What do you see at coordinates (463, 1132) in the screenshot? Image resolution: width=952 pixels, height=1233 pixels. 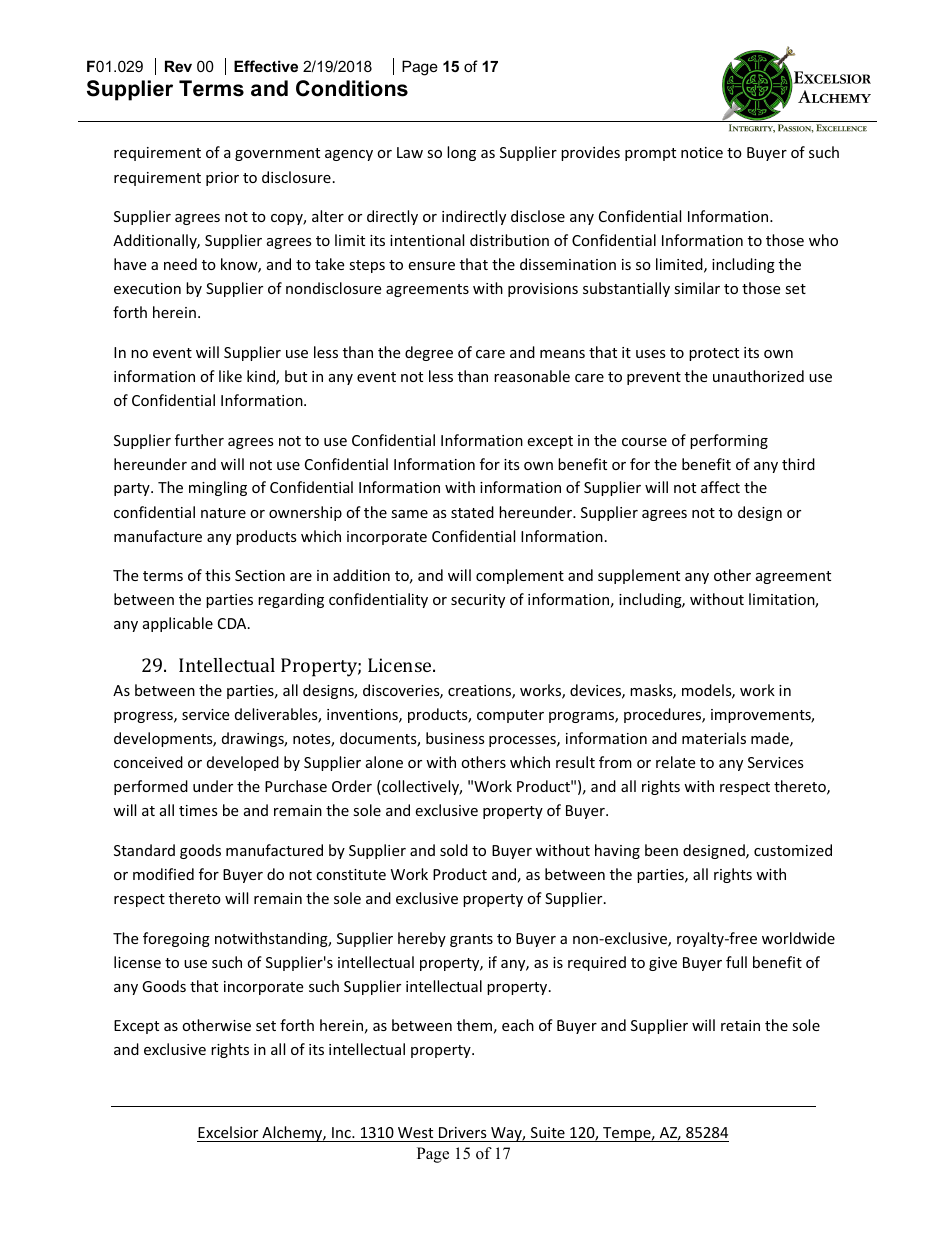 I see `Drivers` at bounding box center [463, 1132].
